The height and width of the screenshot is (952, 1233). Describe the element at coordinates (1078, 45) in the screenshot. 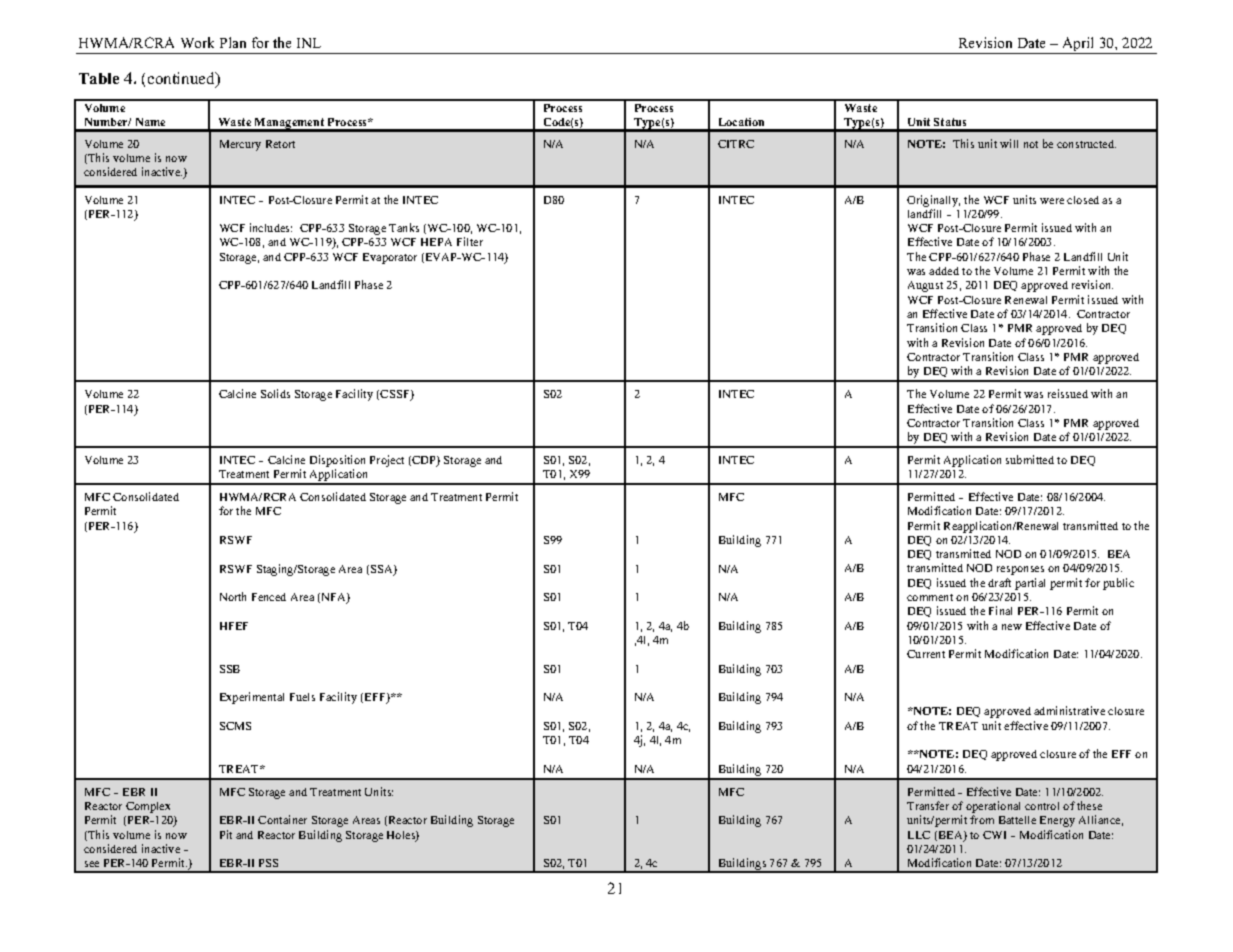

I see `April` at that location.
